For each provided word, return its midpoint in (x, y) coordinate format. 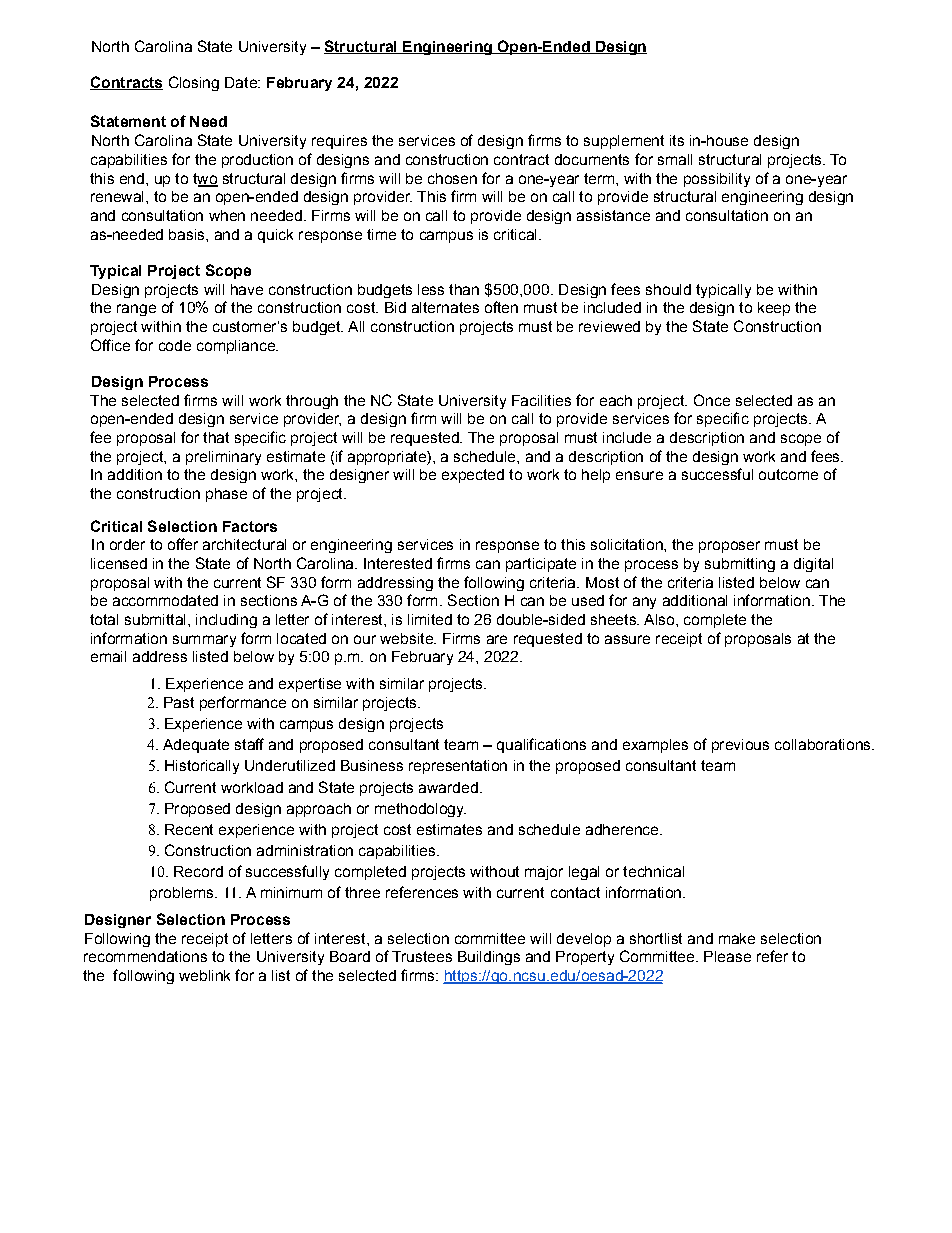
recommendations (145, 956)
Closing (194, 83)
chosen (452, 178)
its (677, 140)
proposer (729, 547)
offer (183, 544)
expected (473, 476)
